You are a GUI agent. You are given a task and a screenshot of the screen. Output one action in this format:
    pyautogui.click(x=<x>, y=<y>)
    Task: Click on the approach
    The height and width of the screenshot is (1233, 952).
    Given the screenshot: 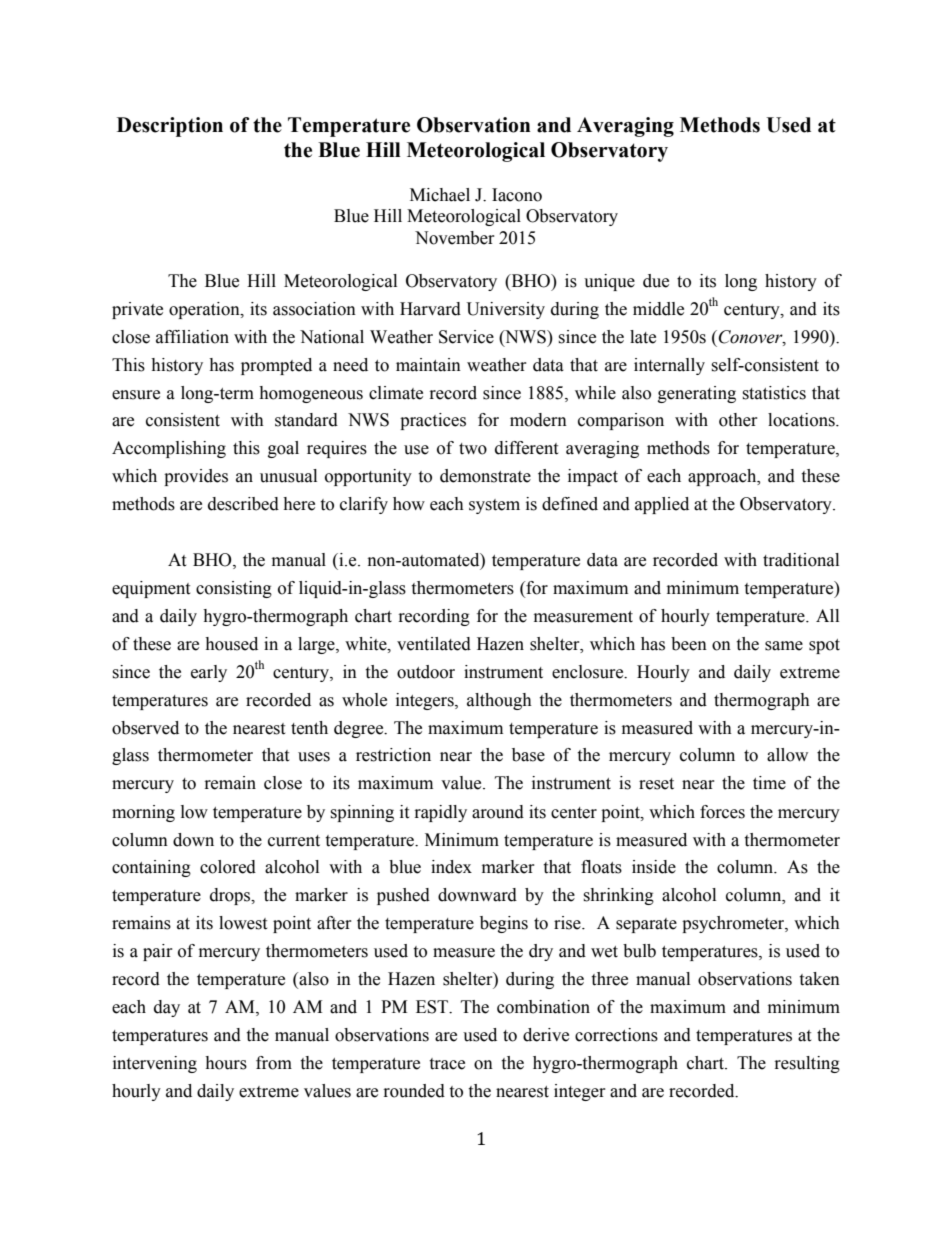 What is the action you would take?
    pyautogui.click(x=723, y=477)
